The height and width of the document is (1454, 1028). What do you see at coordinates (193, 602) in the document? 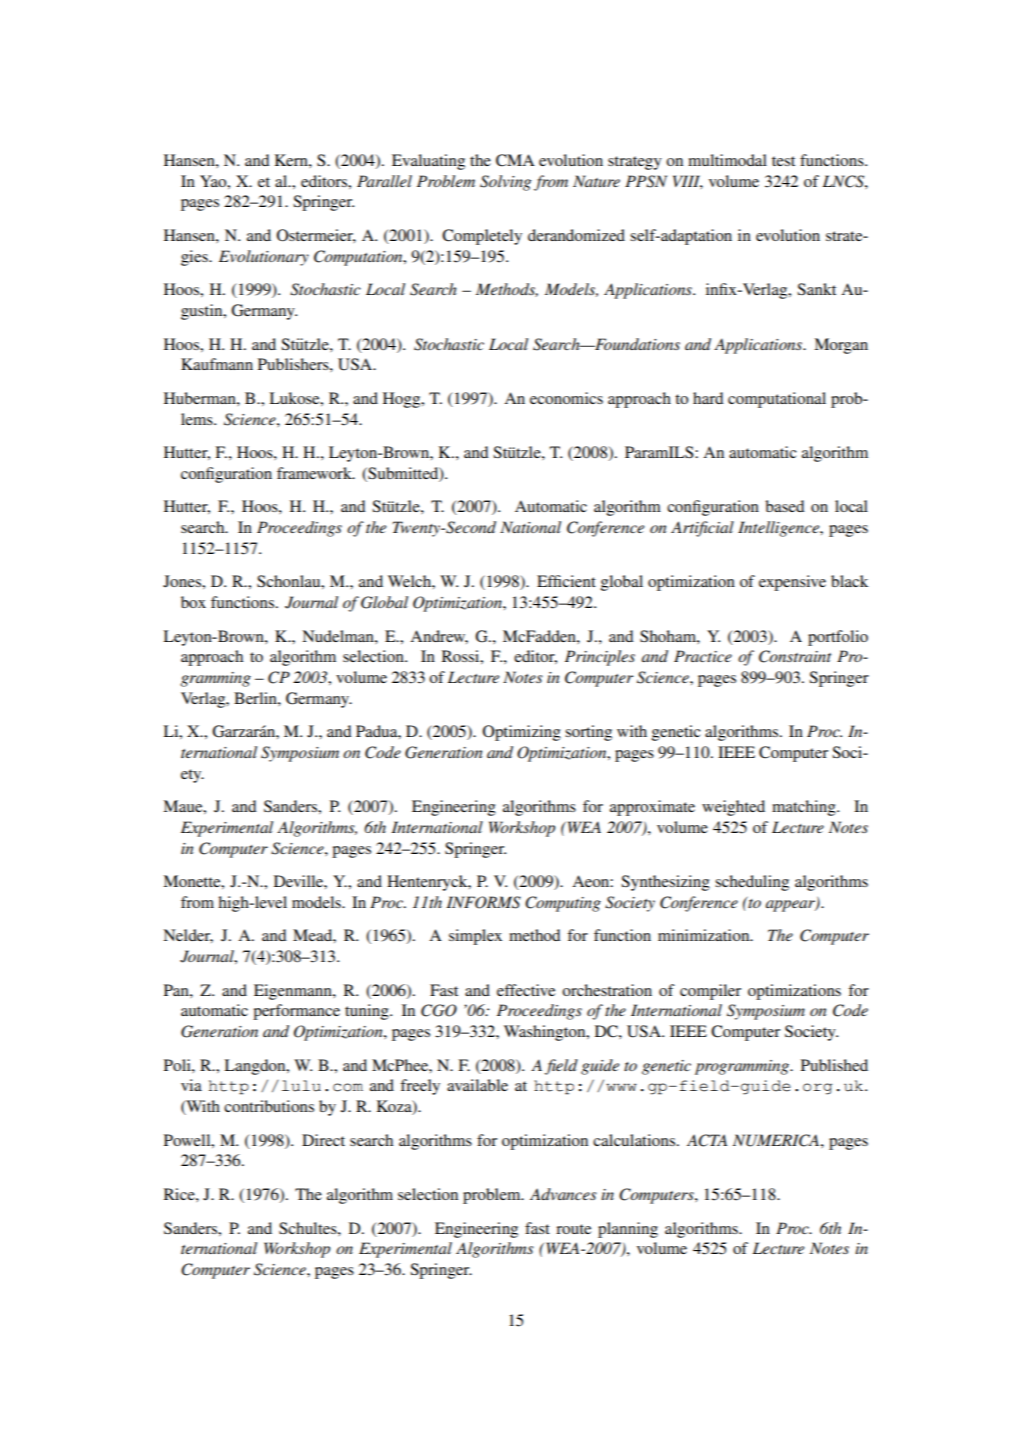
I see `box` at bounding box center [193, 602].
